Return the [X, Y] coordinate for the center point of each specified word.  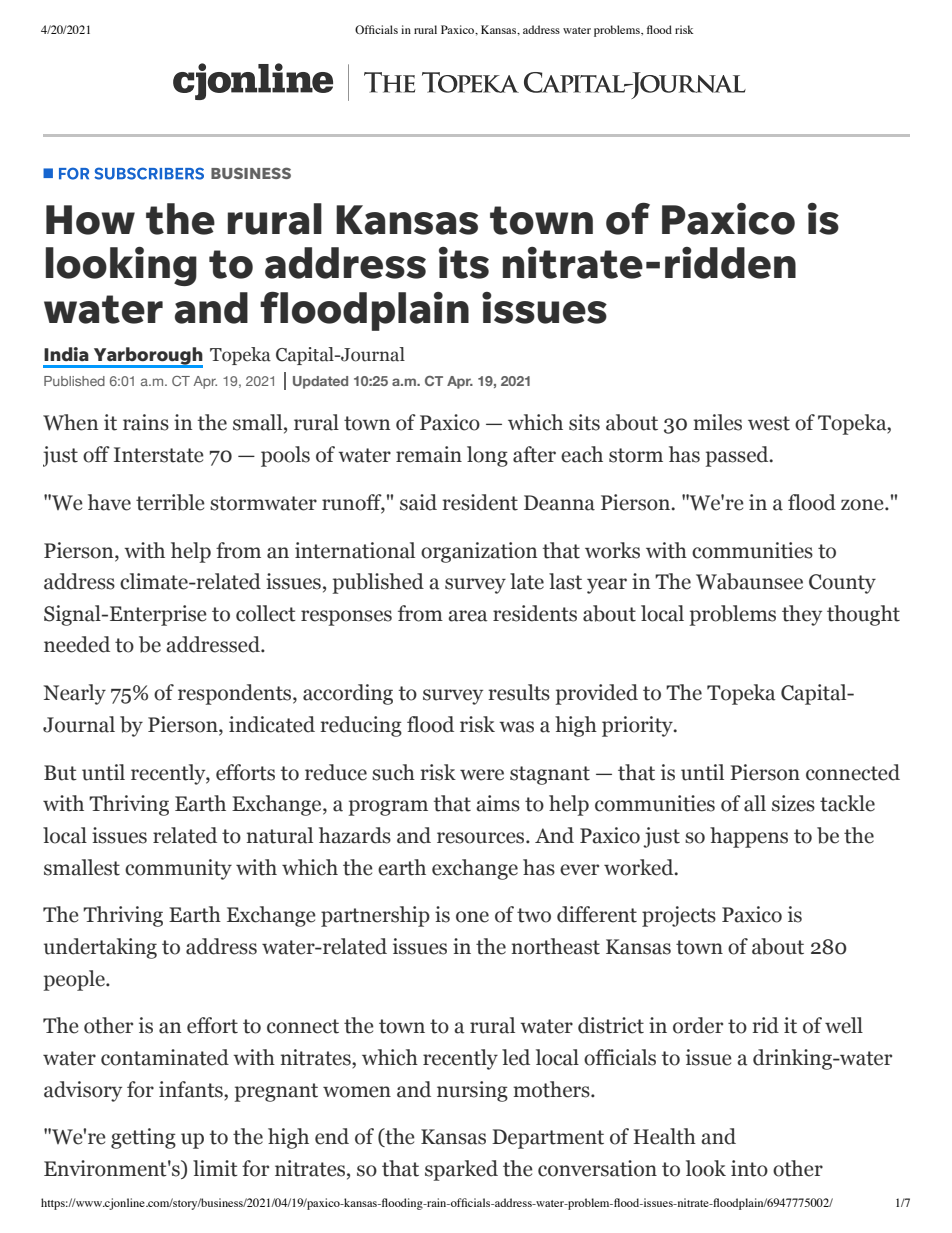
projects [679, 916]
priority [638, 726]
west [769, 423]
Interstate [159, 455]
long [487, 456]
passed [738, 456]
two [534, 915]
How [90, 220]
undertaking [100, 948]
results [519, 692]
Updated [320, 382]
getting [143, 1138]
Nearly [75, 694]
